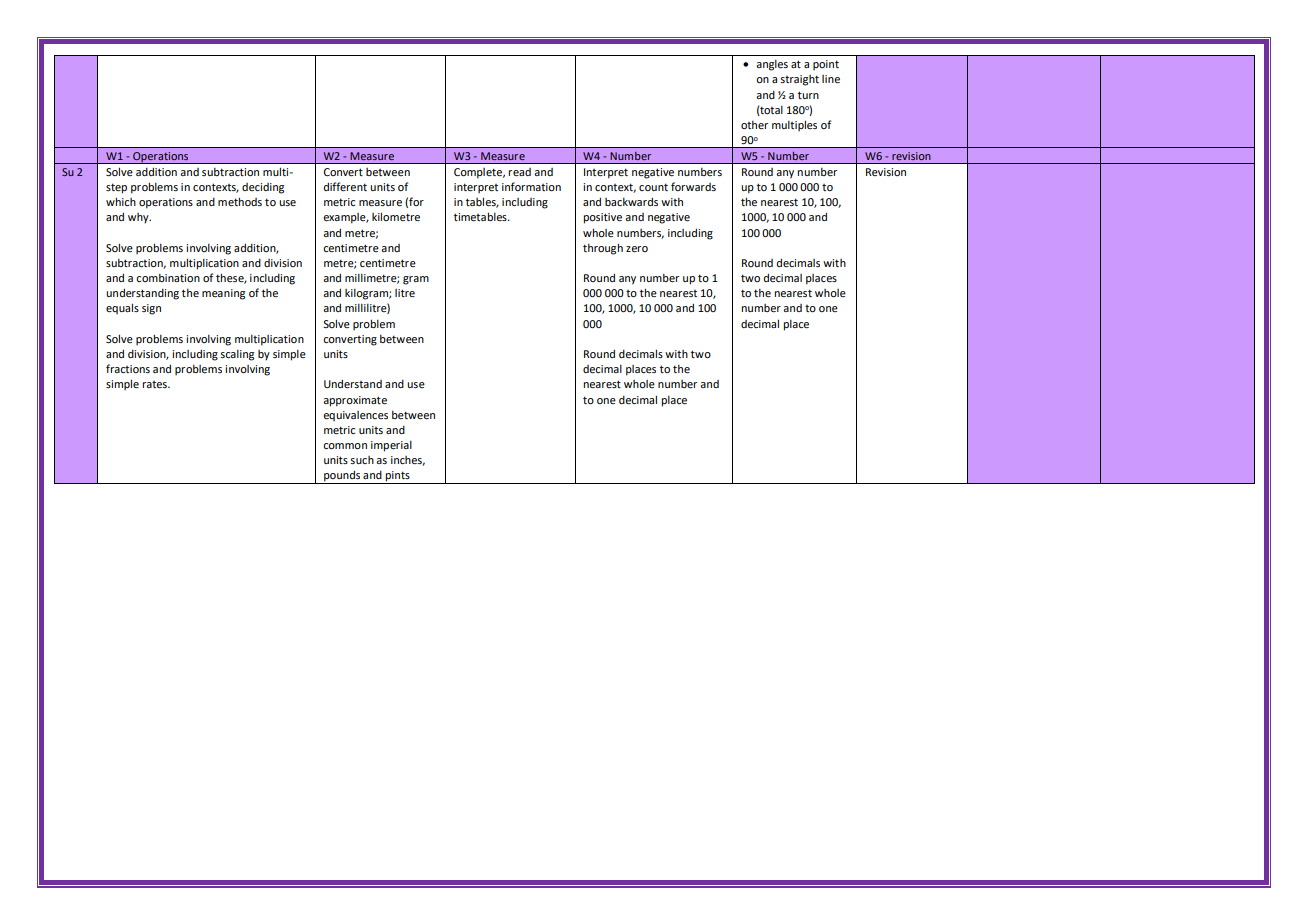  What do you see at coordinates (772, 65) in the screenshot?
I see `angles` at bounding box center [772, 65].
